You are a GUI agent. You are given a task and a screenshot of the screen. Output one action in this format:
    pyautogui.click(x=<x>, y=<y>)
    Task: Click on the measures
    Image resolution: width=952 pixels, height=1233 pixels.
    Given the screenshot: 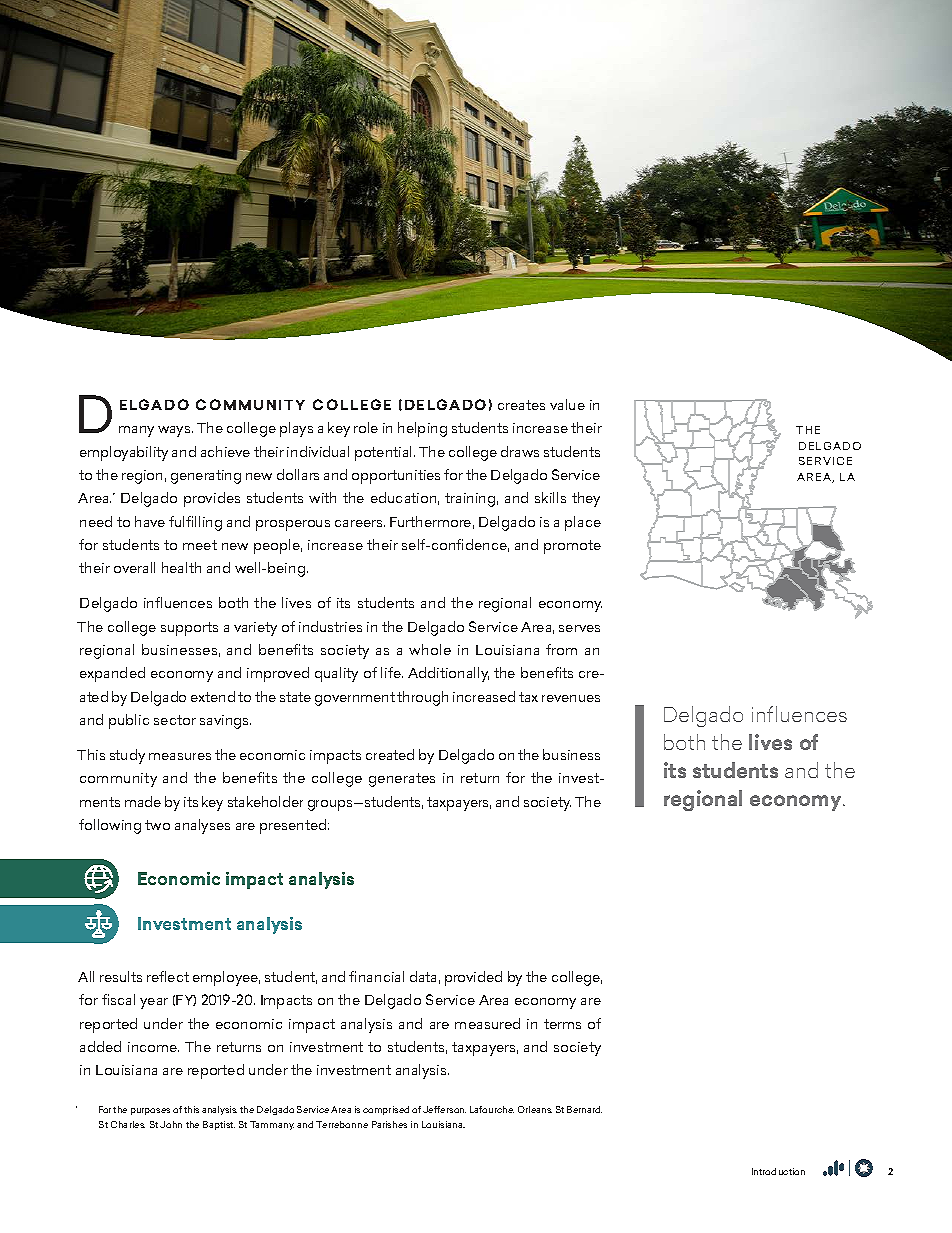 What is the action you would take?
    pyautogui.click(x=180, y=756)
